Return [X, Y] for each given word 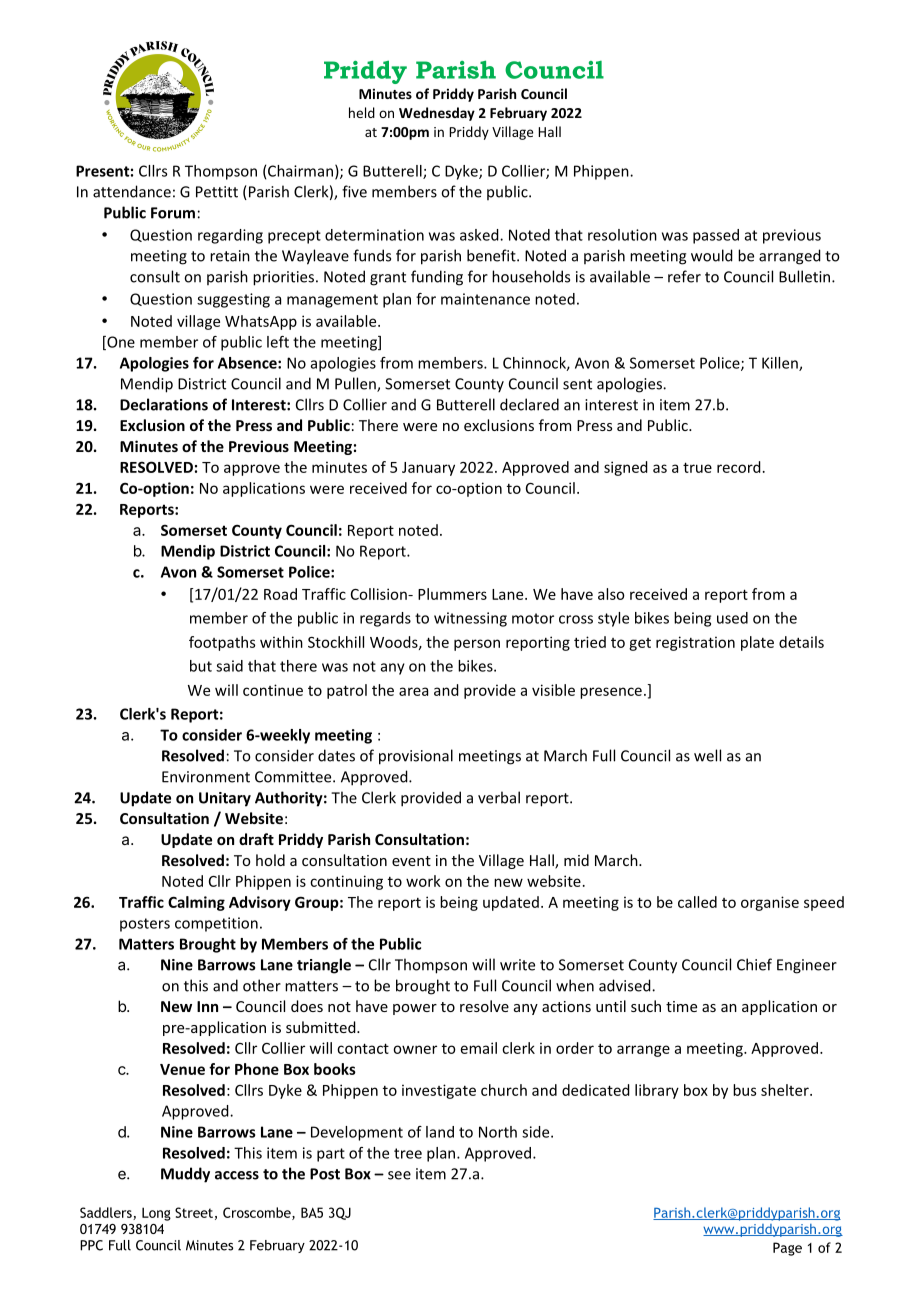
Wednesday [437, 114]
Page [787, 1249]
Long [156, 1214]
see [399, 1175]
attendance [132, 191]
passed [716, 236]
